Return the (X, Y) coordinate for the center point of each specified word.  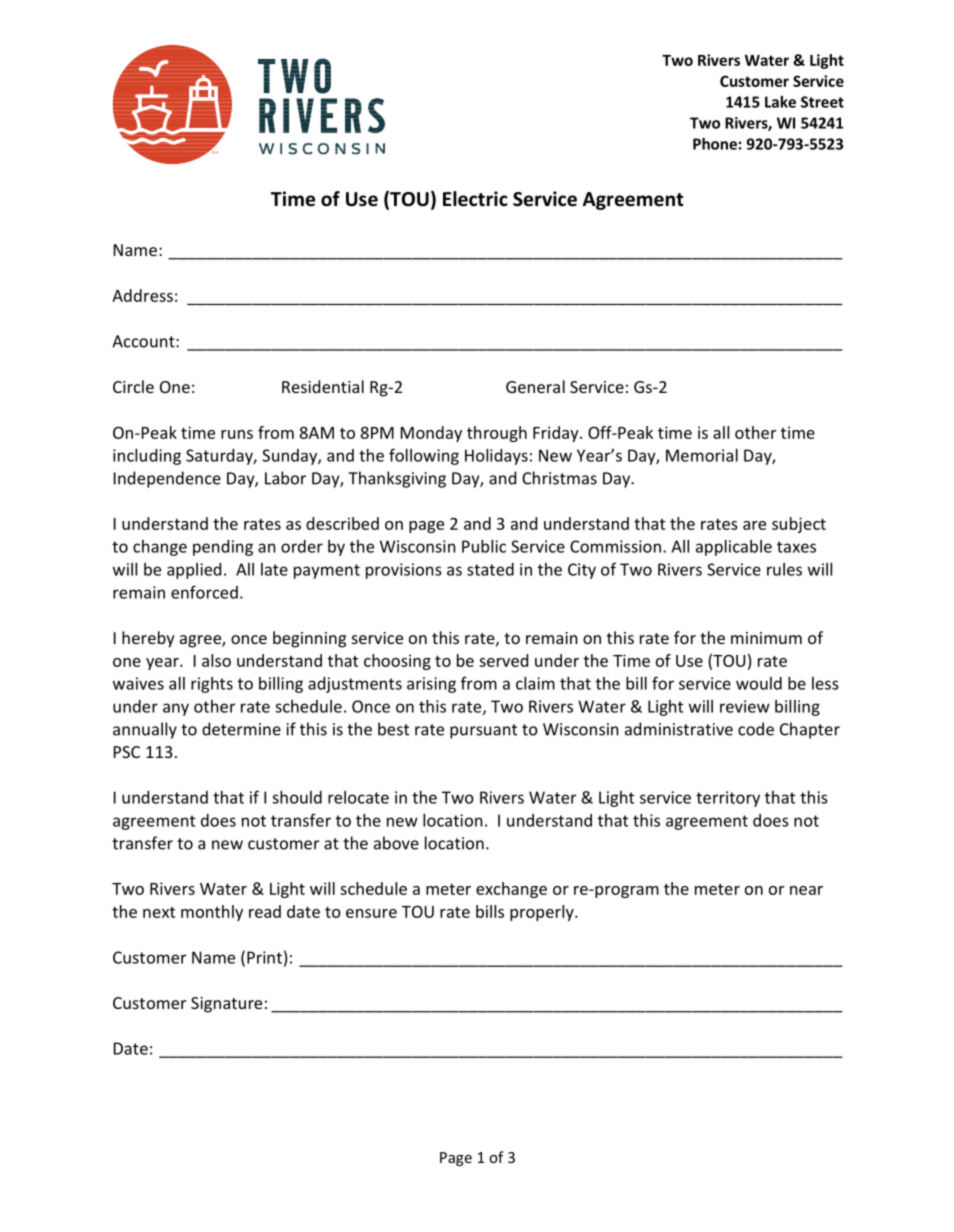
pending (223, 548)
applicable (734, 548)
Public (484, 546)
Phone (715, 144)
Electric (475, 199)
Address (142, 295)
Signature (226, 1005)
